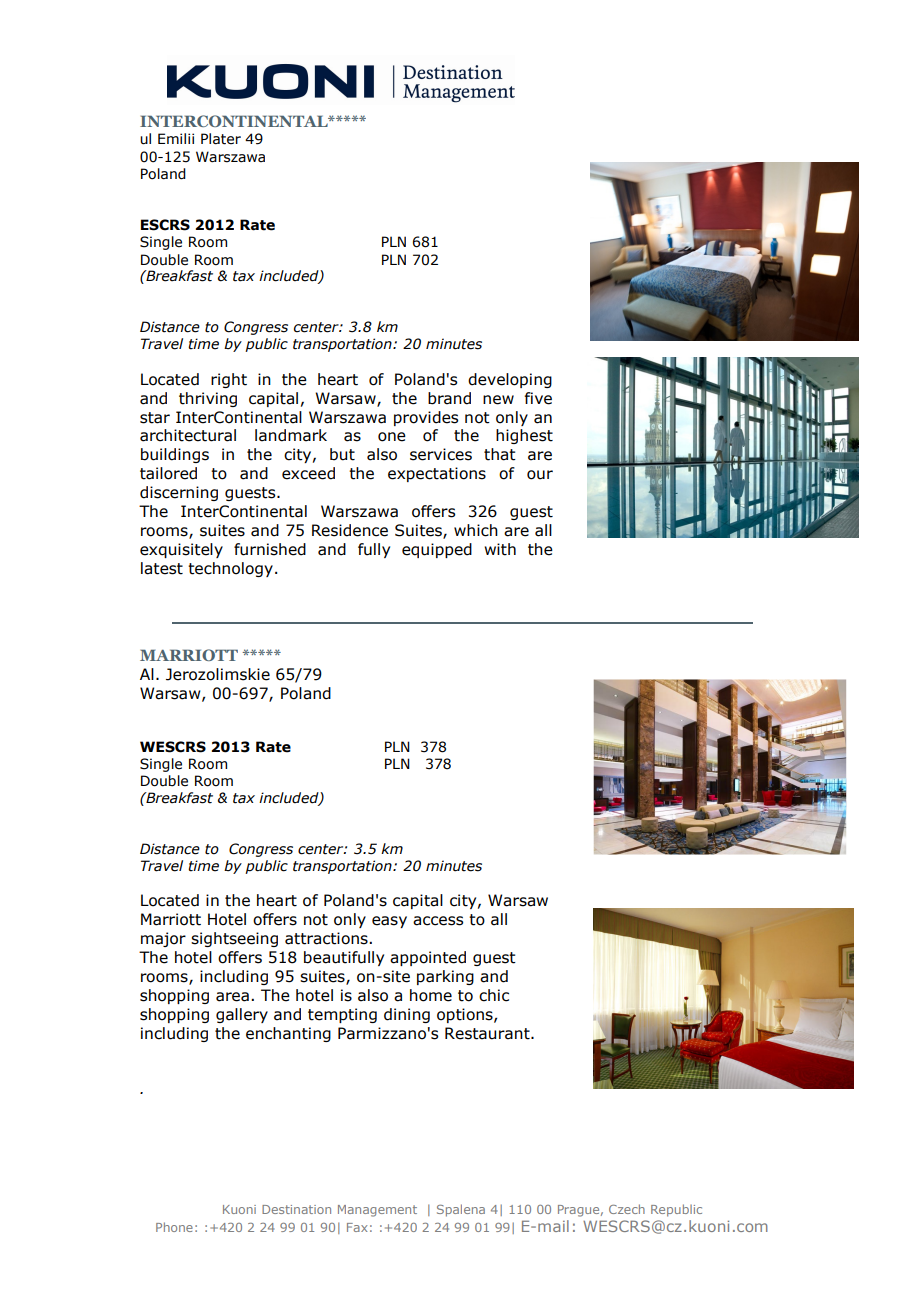 This screenshot has width=924, height=1308. Describe the element at coordinates (174, 1227) in the screenshot. I see `Phone` at that location.
